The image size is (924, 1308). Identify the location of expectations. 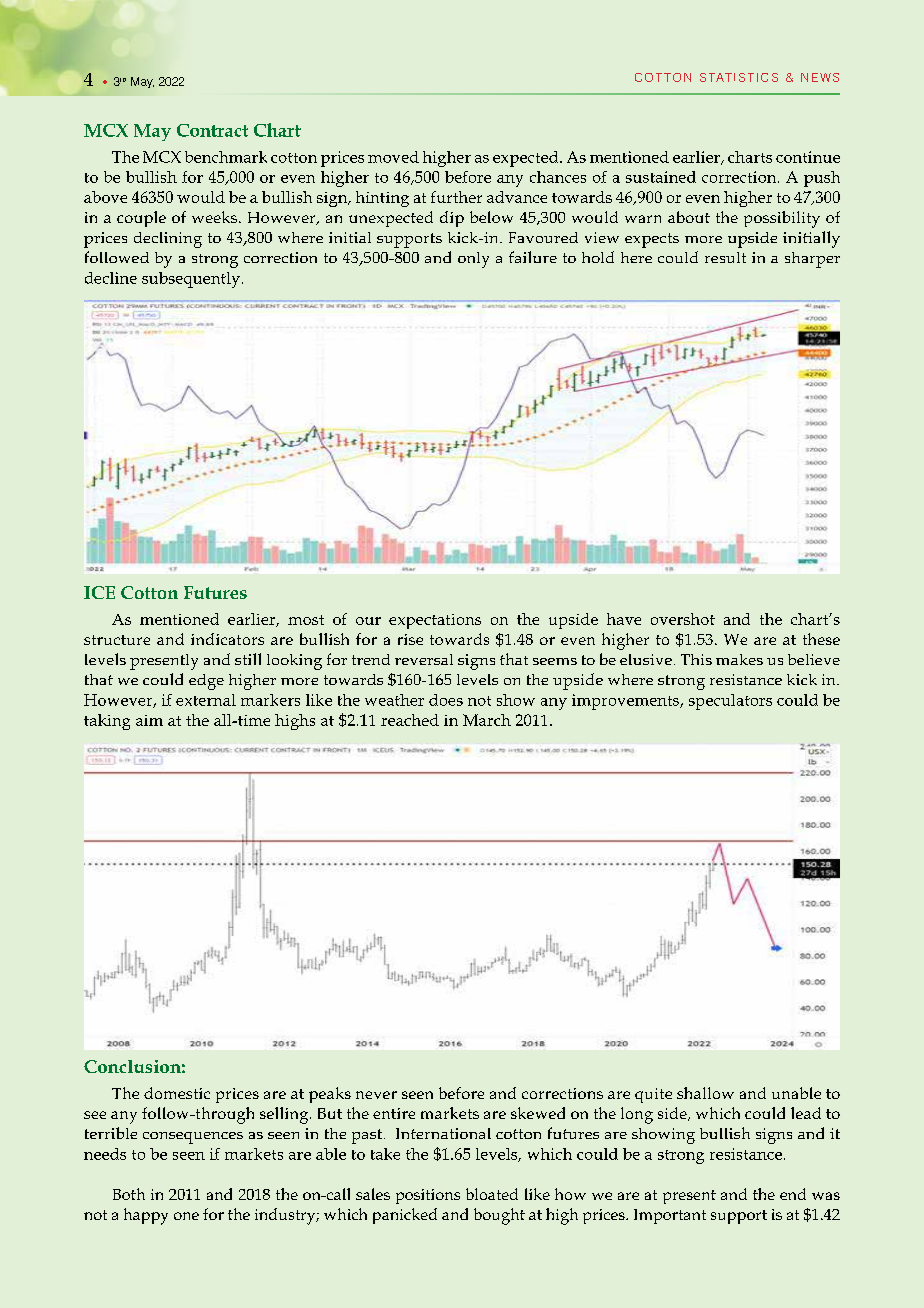
(435, 621).
